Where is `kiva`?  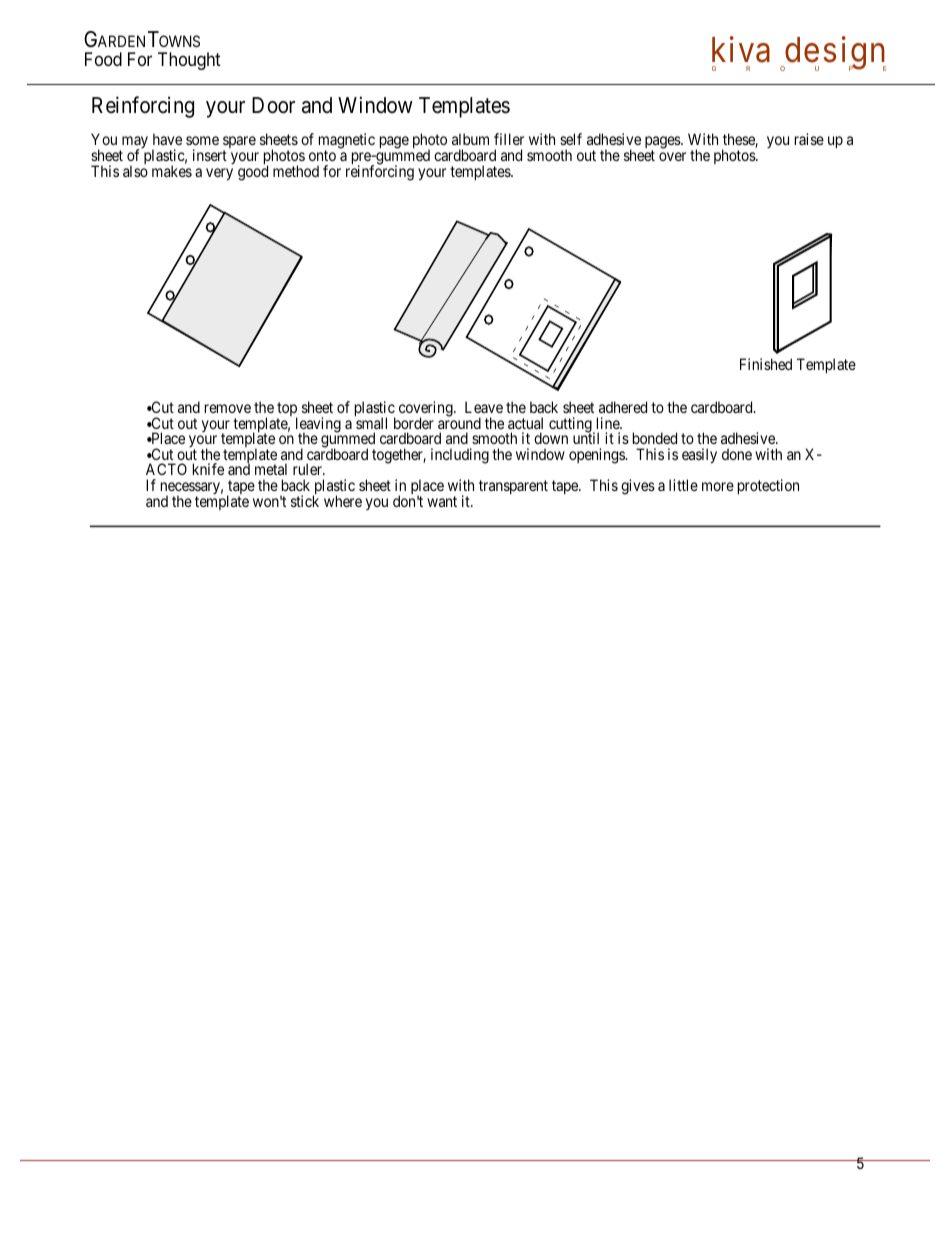 kiva is located at coordinates (741, 49).
